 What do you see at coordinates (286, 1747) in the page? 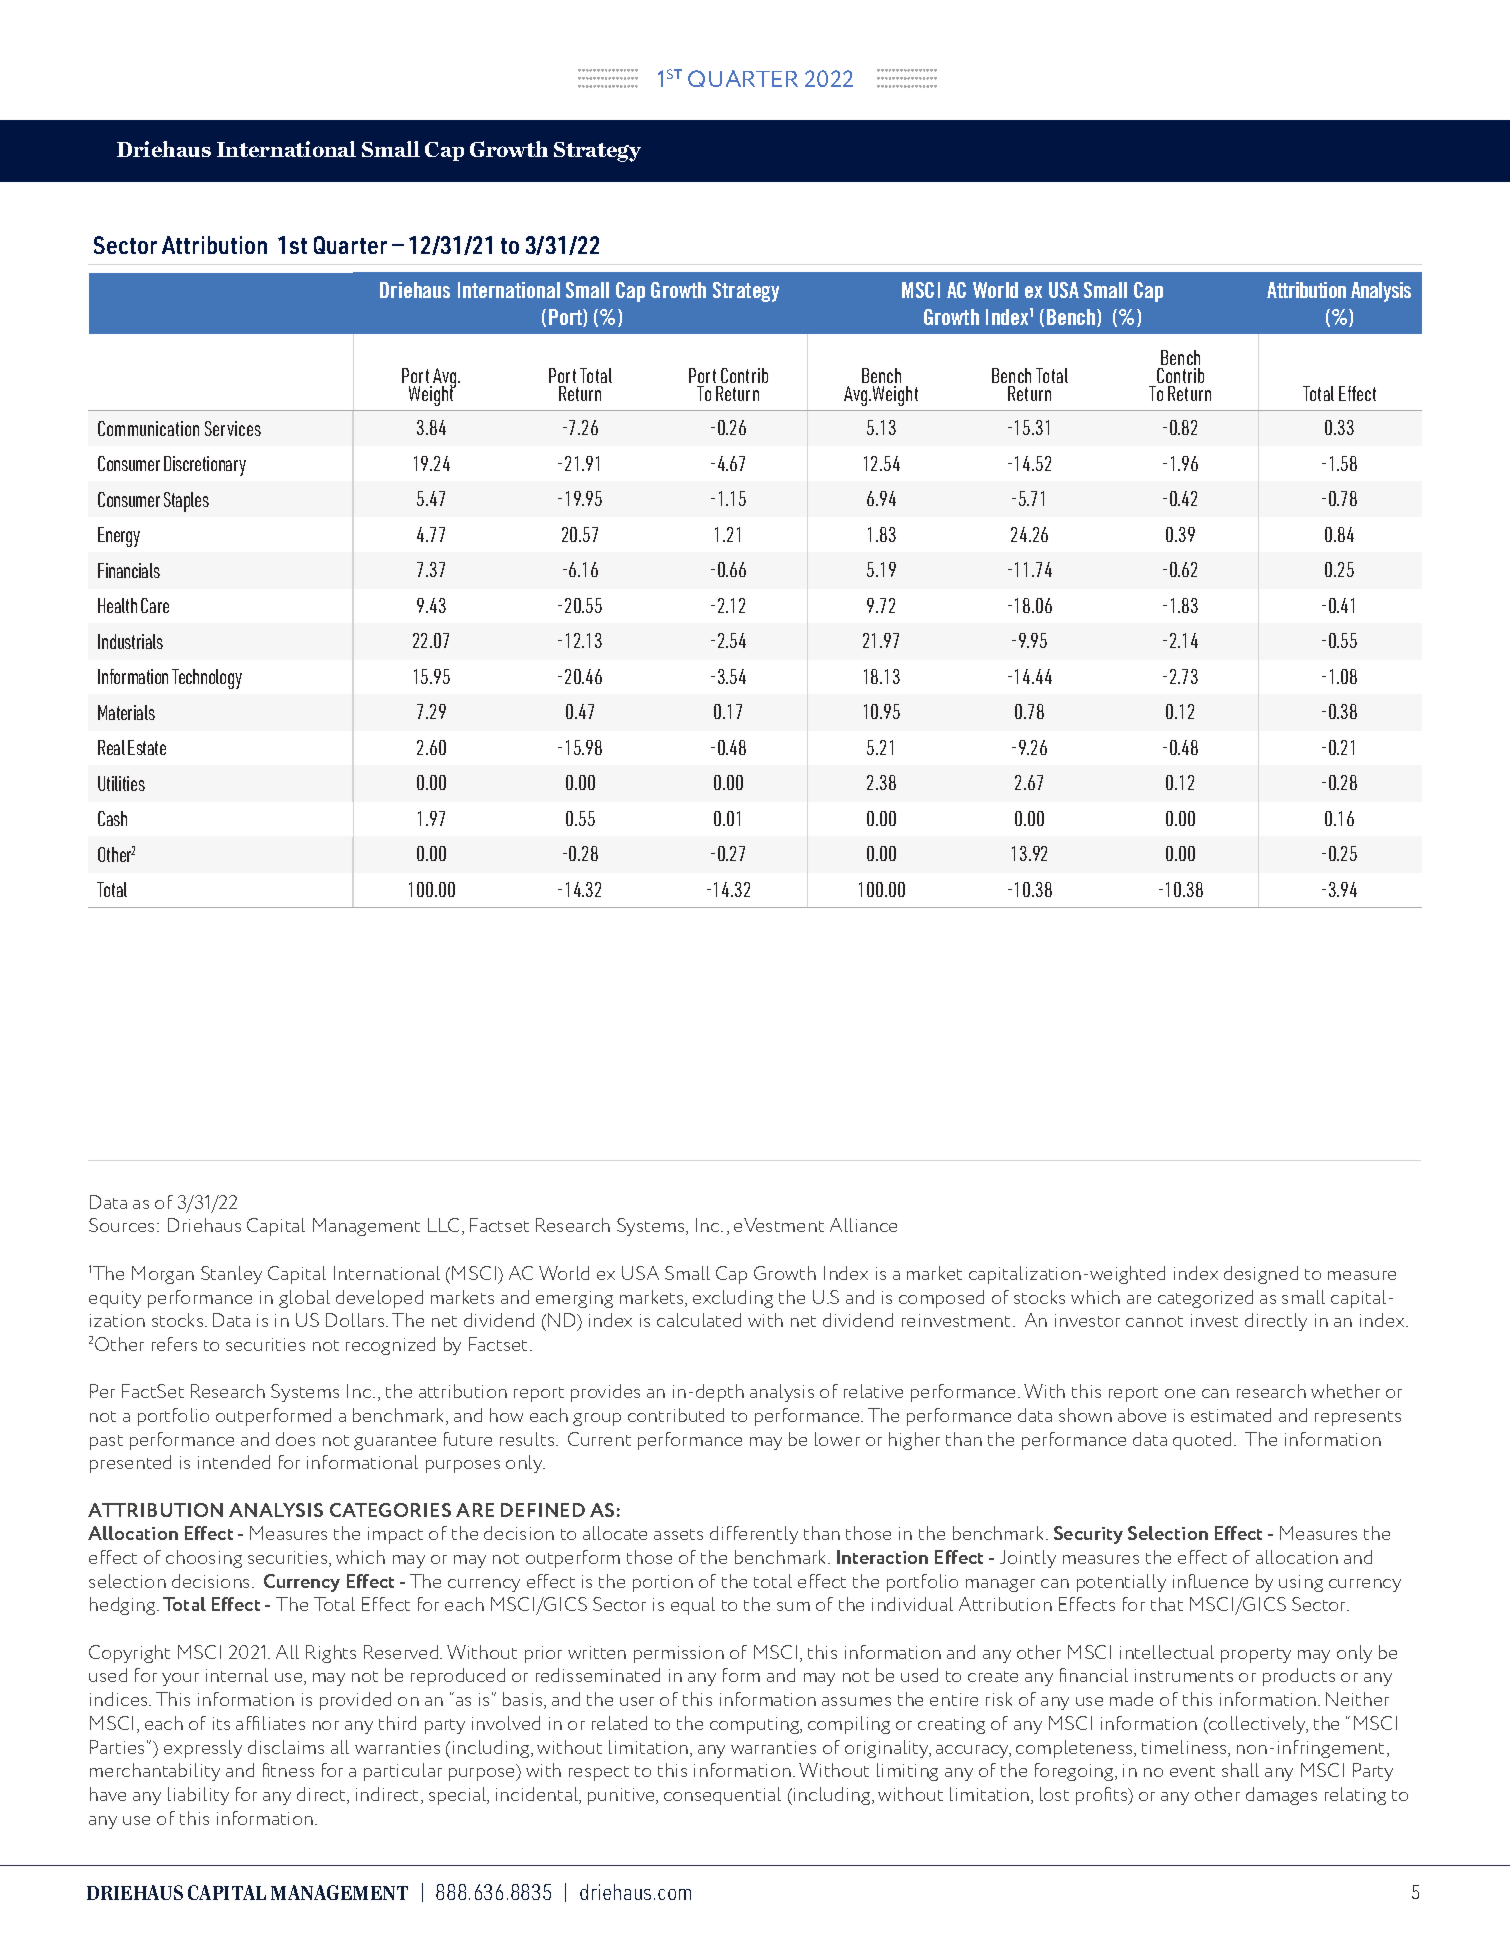
I see `disclaims` at bounding box center [286, 1747].
